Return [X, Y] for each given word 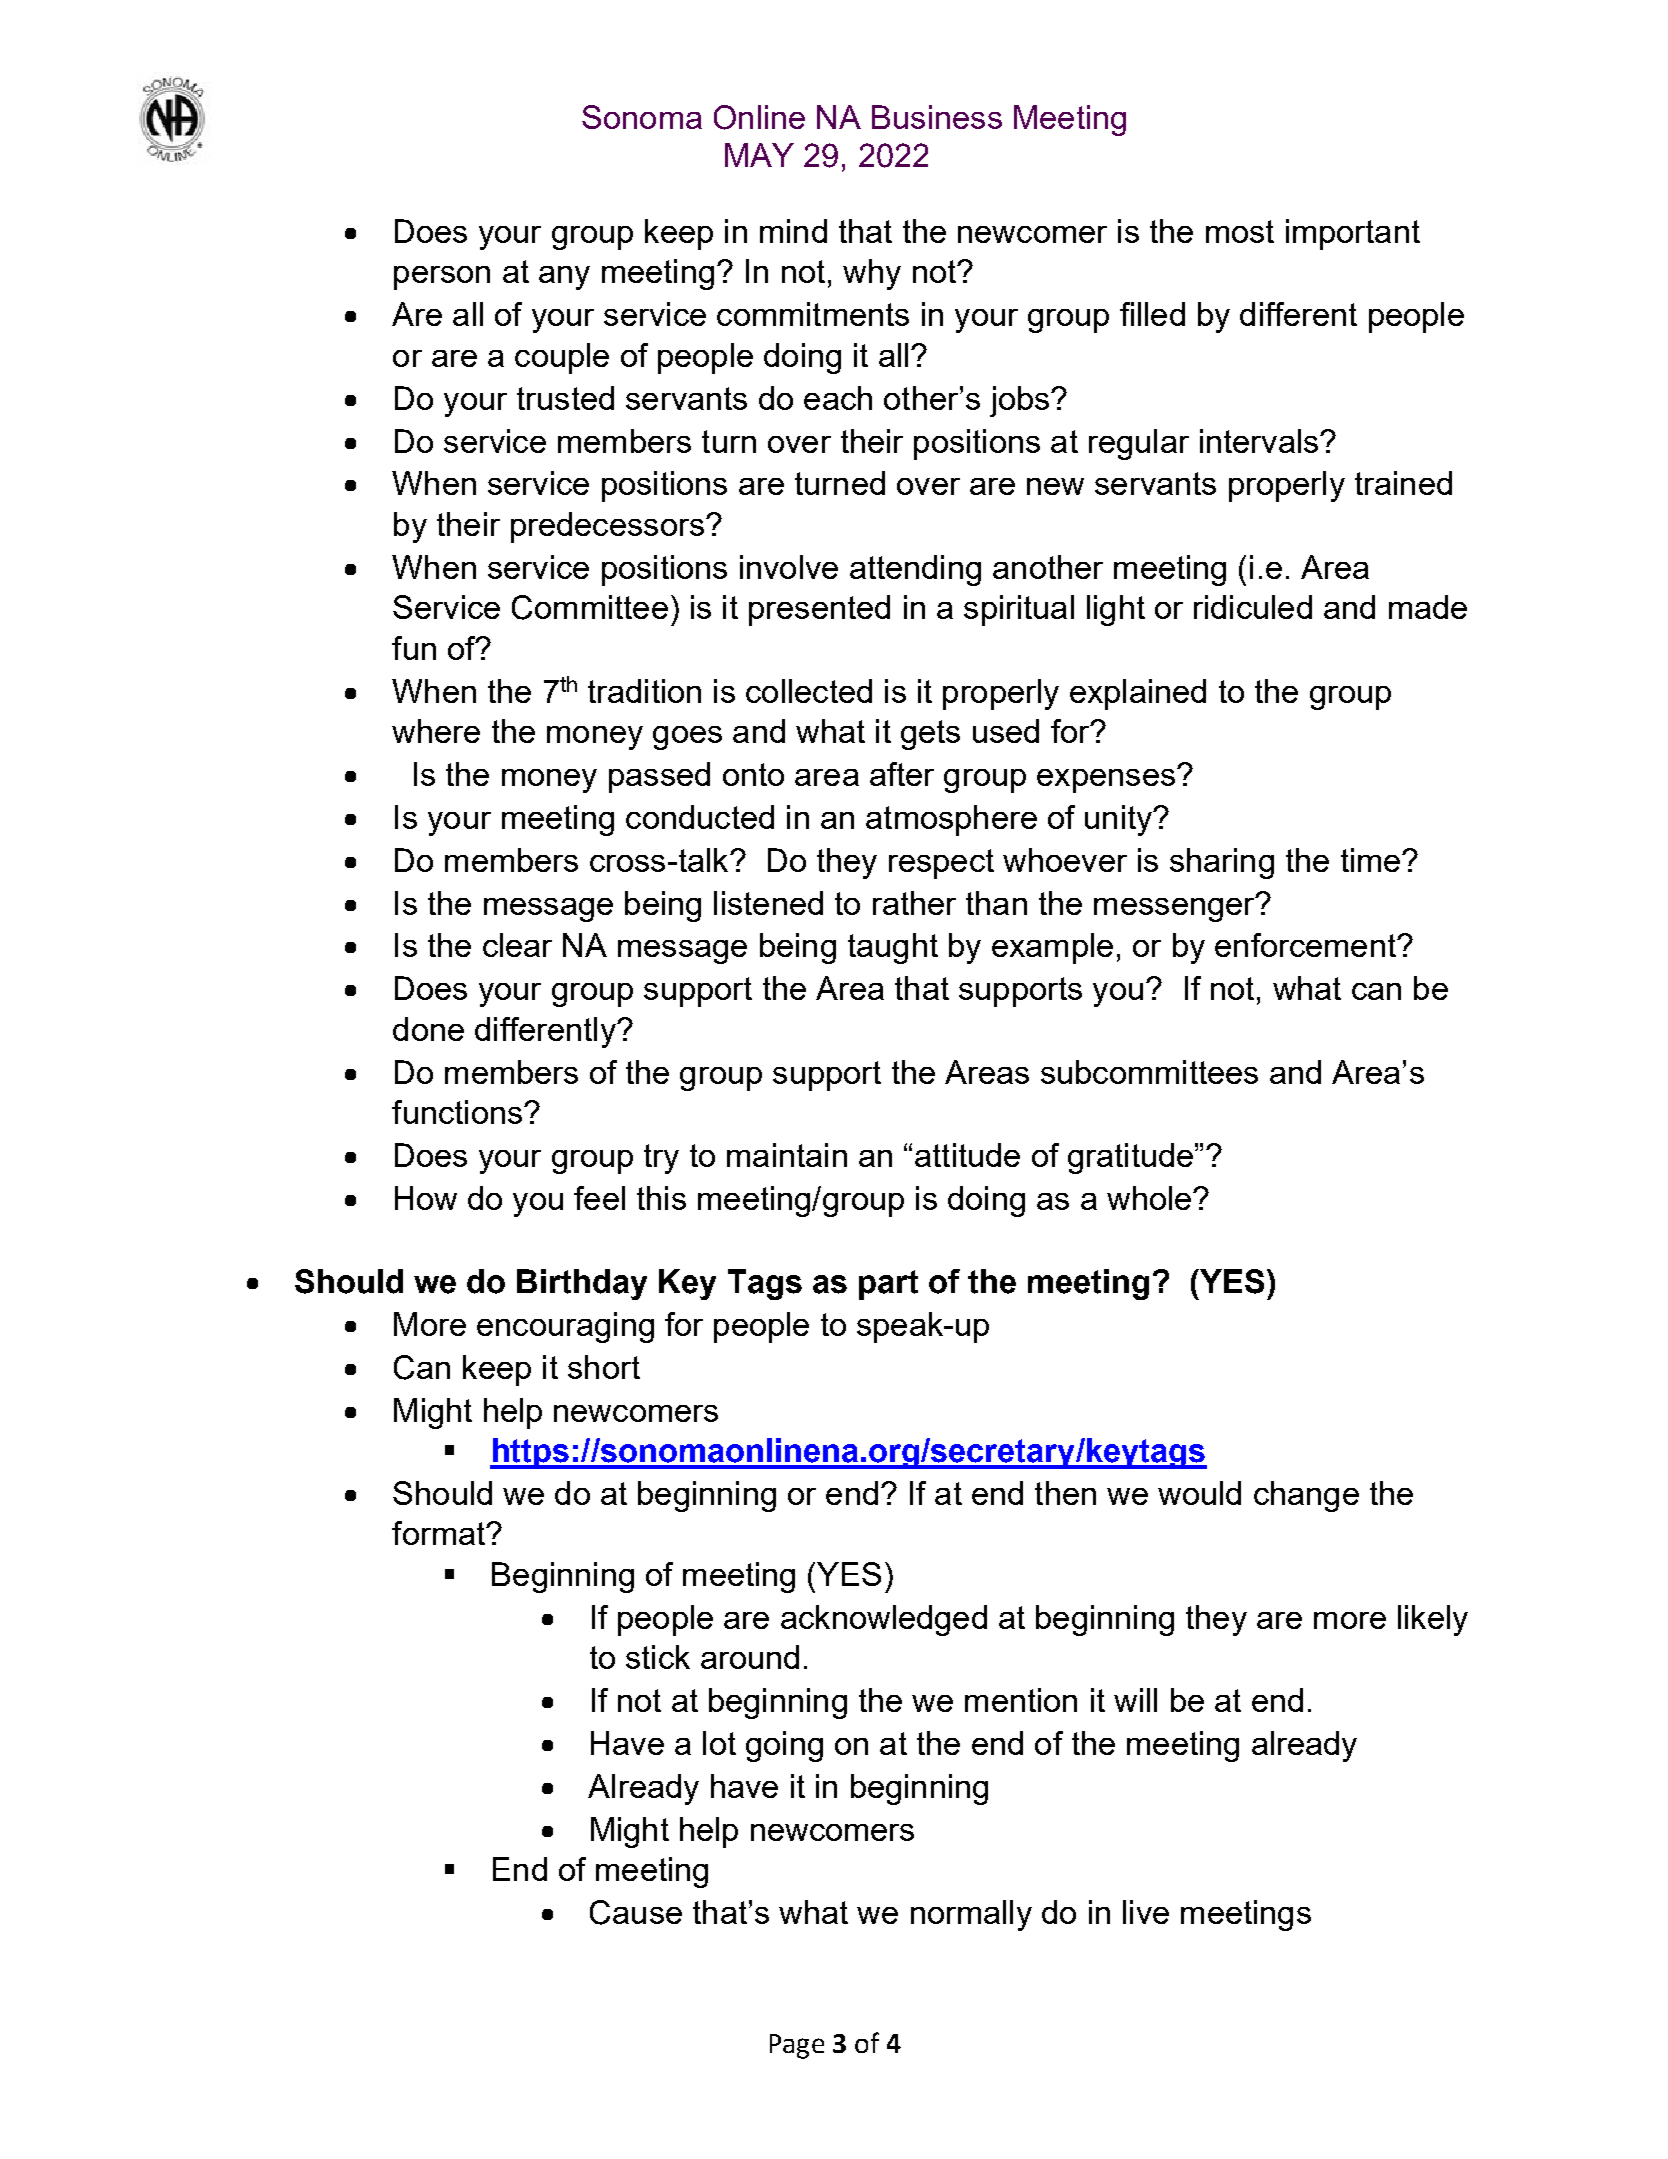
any [564, 278]
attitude [967, 1155]
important [1353, 234]
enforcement [1306, 945]
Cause [636, 1912]
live [1146, 1912]
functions [457, 1112]
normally [971, 1915]
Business [937, 117]
